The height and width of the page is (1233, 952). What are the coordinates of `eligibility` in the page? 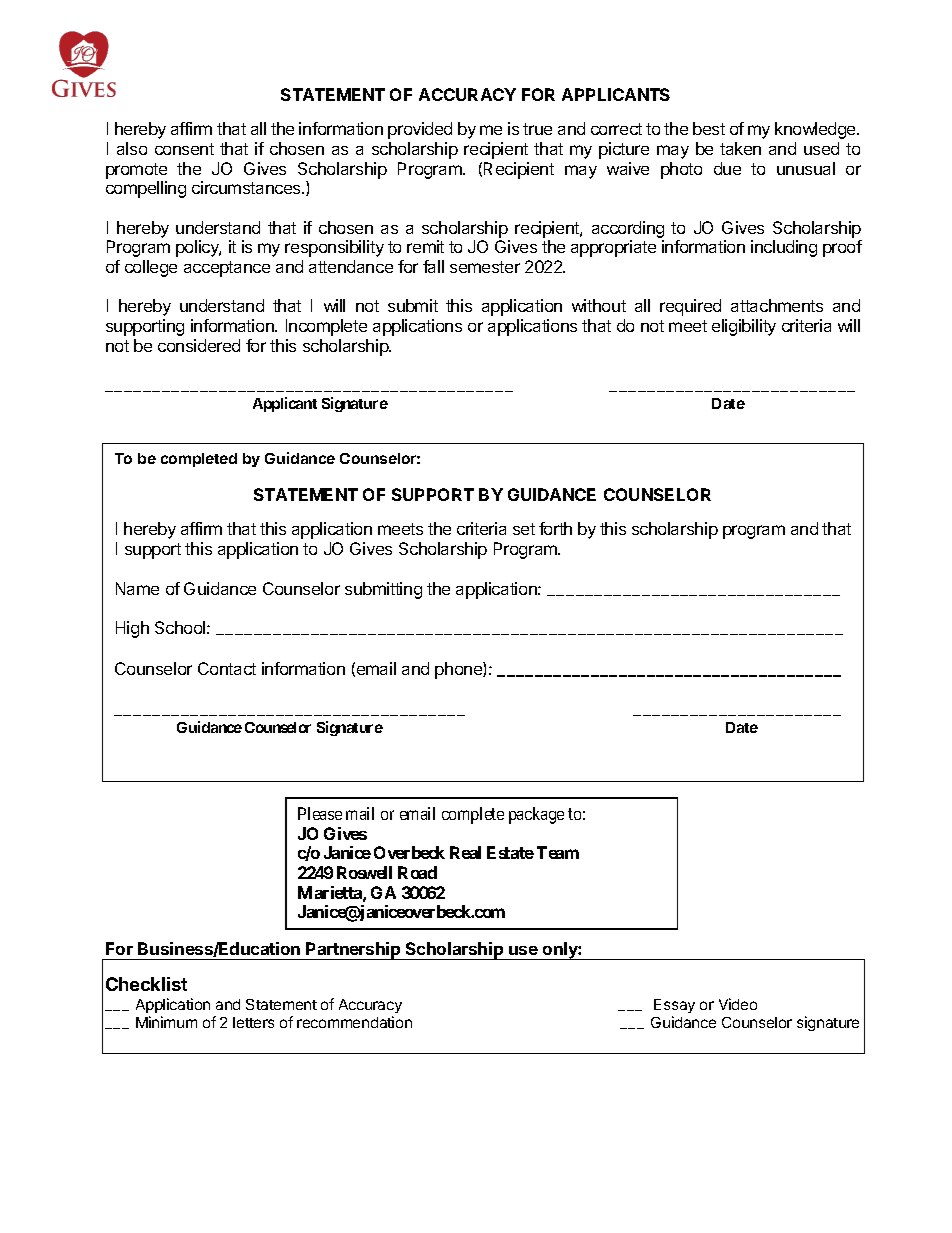 It's located at (744, 327).
